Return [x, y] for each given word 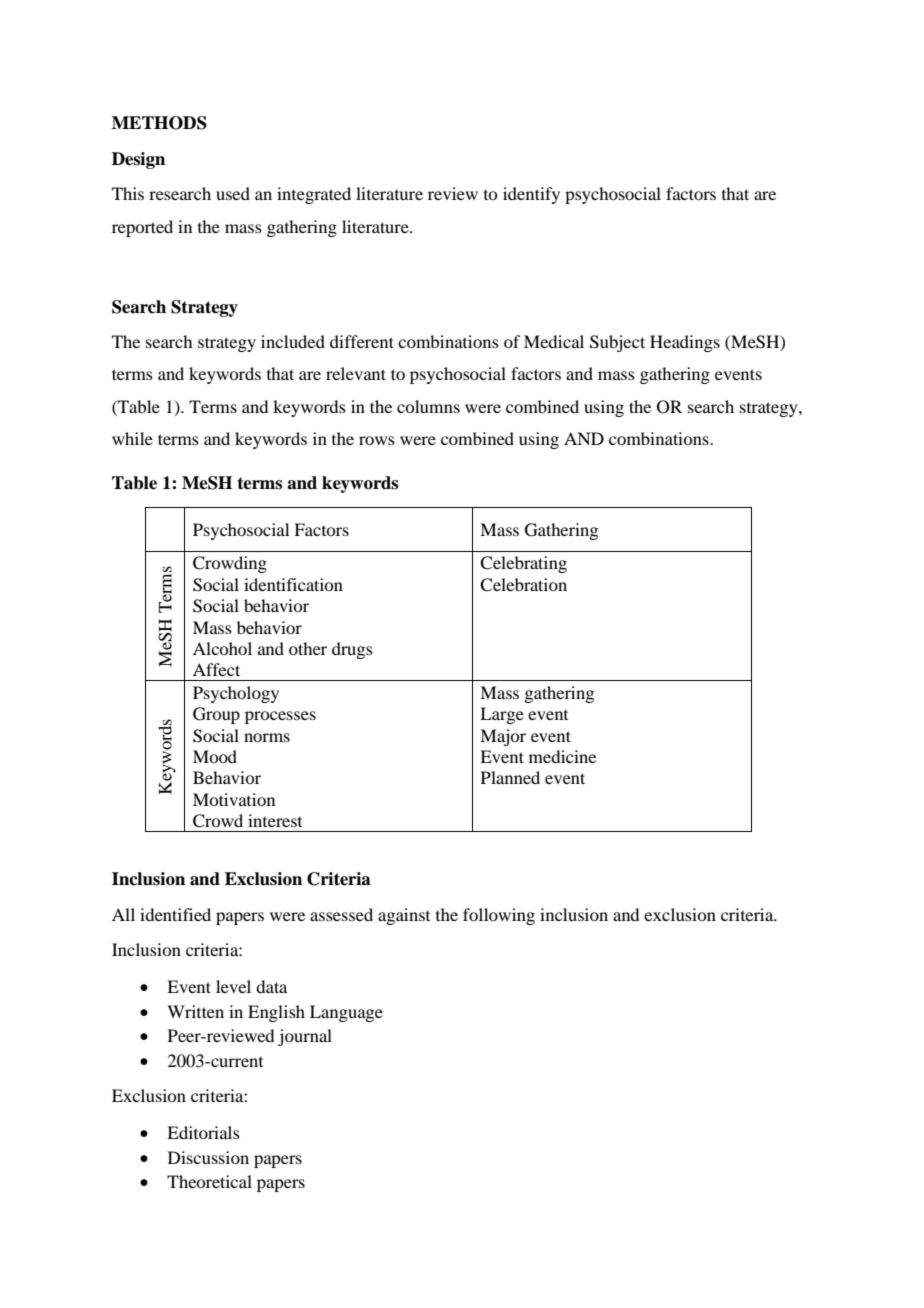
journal [305, 1037]
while [132, 438]
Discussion [208, 1157]
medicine [562, 756]
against [404, 916]
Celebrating [523, 564]
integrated [314, 195]
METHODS [159, 123]
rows [377, 440]
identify [531, 195]
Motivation [234, 799]
